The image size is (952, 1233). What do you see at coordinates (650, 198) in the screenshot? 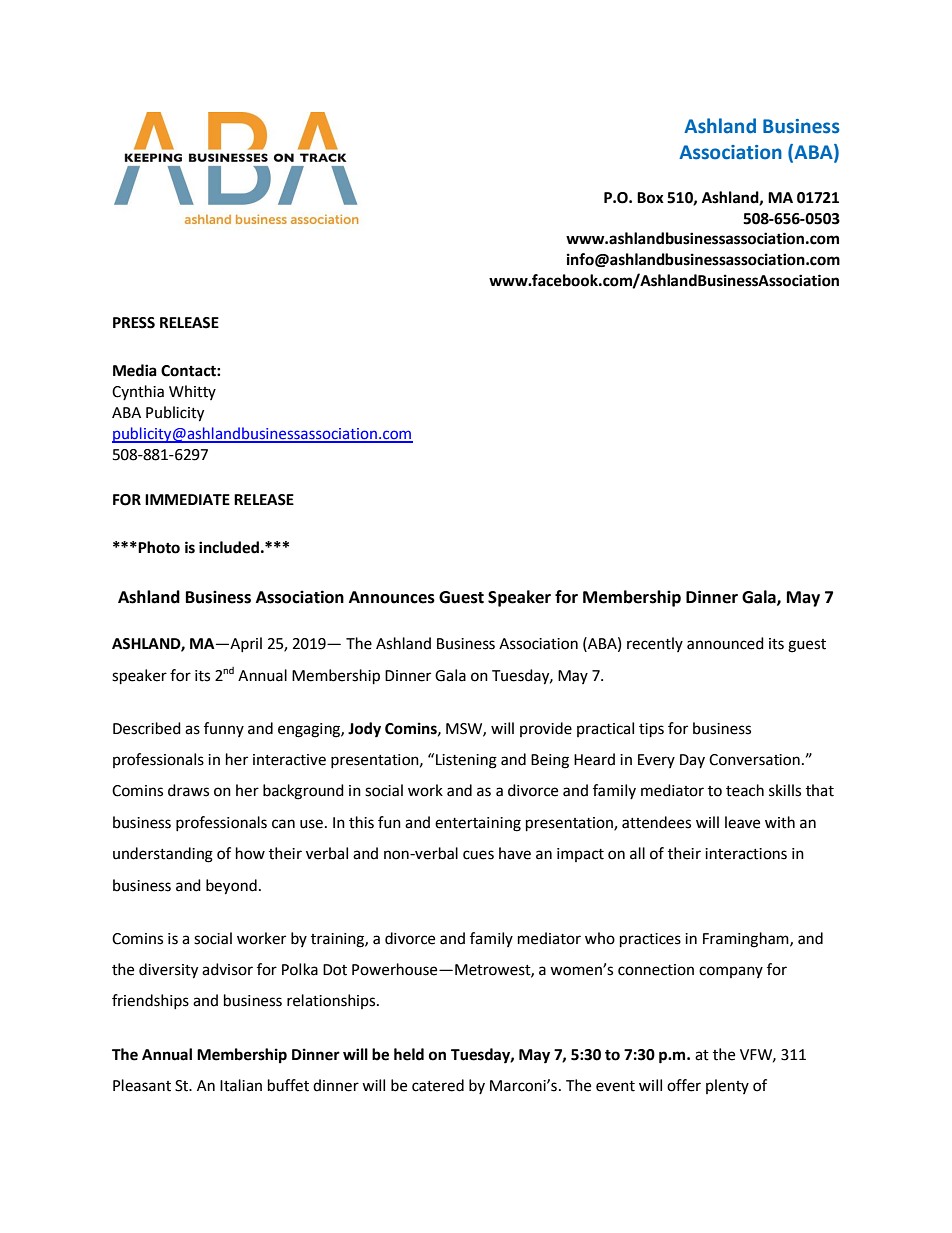
I see `Box` at bounding box center [650, 198].
